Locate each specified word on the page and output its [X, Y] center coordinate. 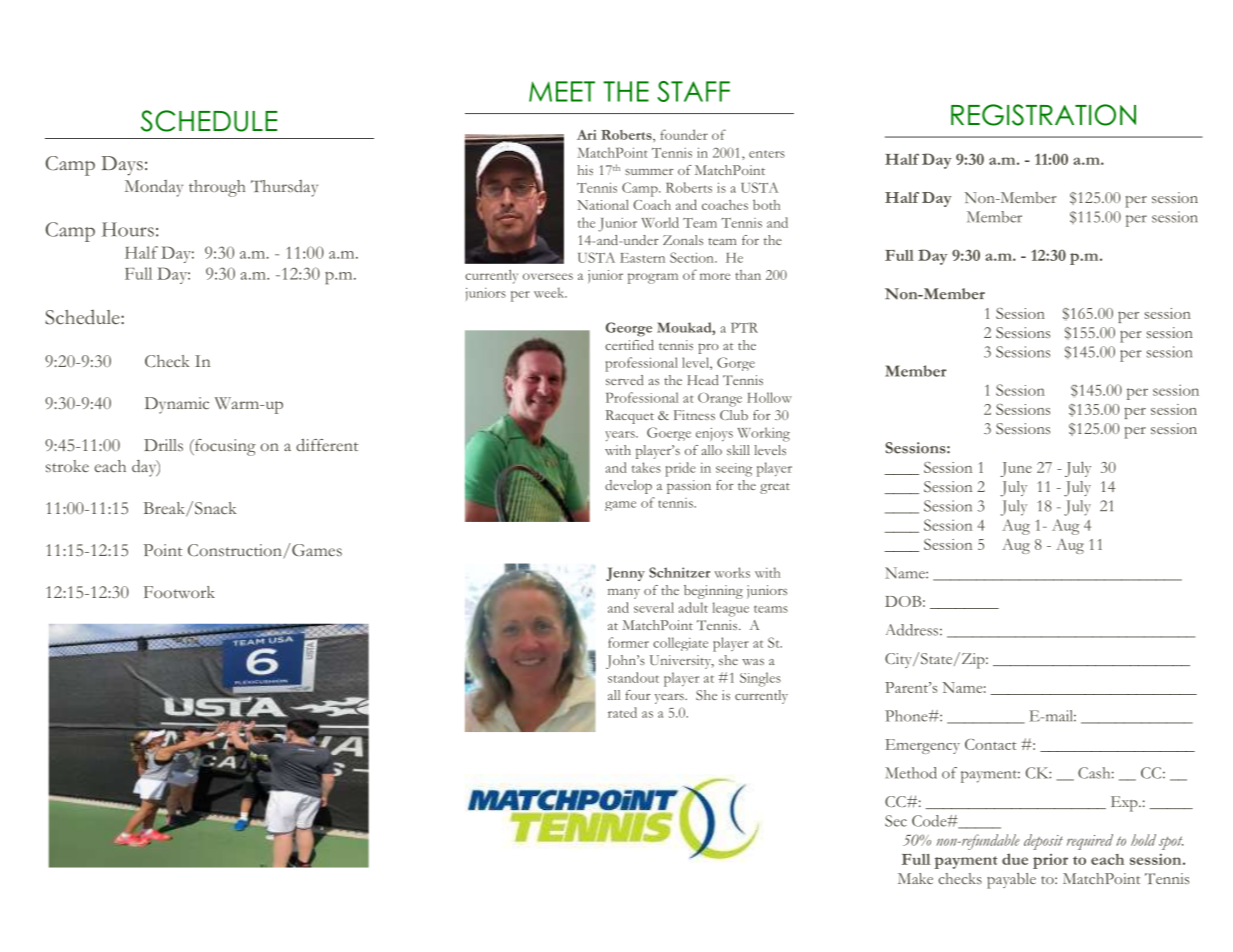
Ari [587, 135]
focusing [224, 447]
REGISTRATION [1043, 115]
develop [628, 487]
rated [622, 712]
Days [122, 166]
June [1016, 469]
